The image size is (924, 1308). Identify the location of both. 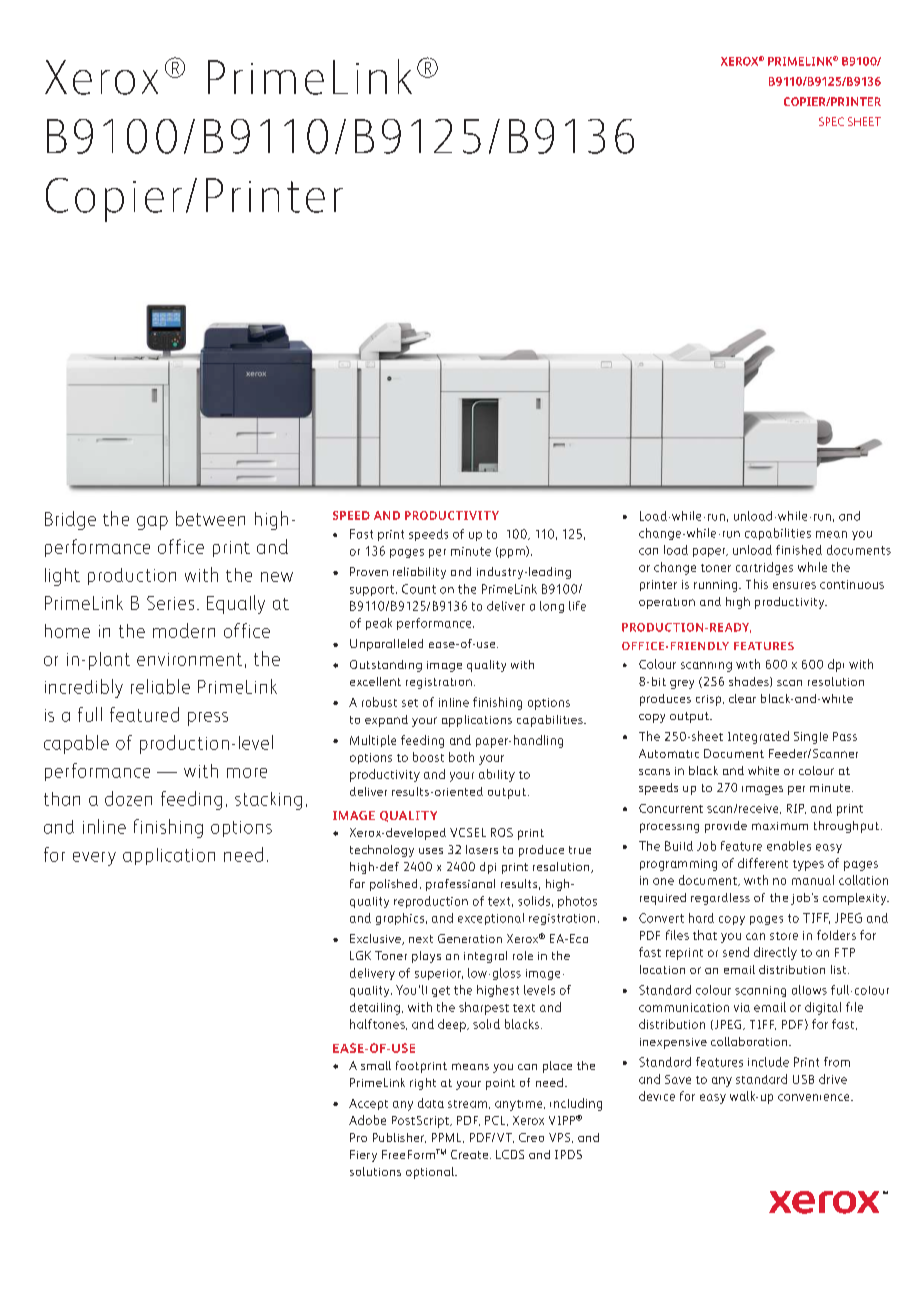
(461, 757).
